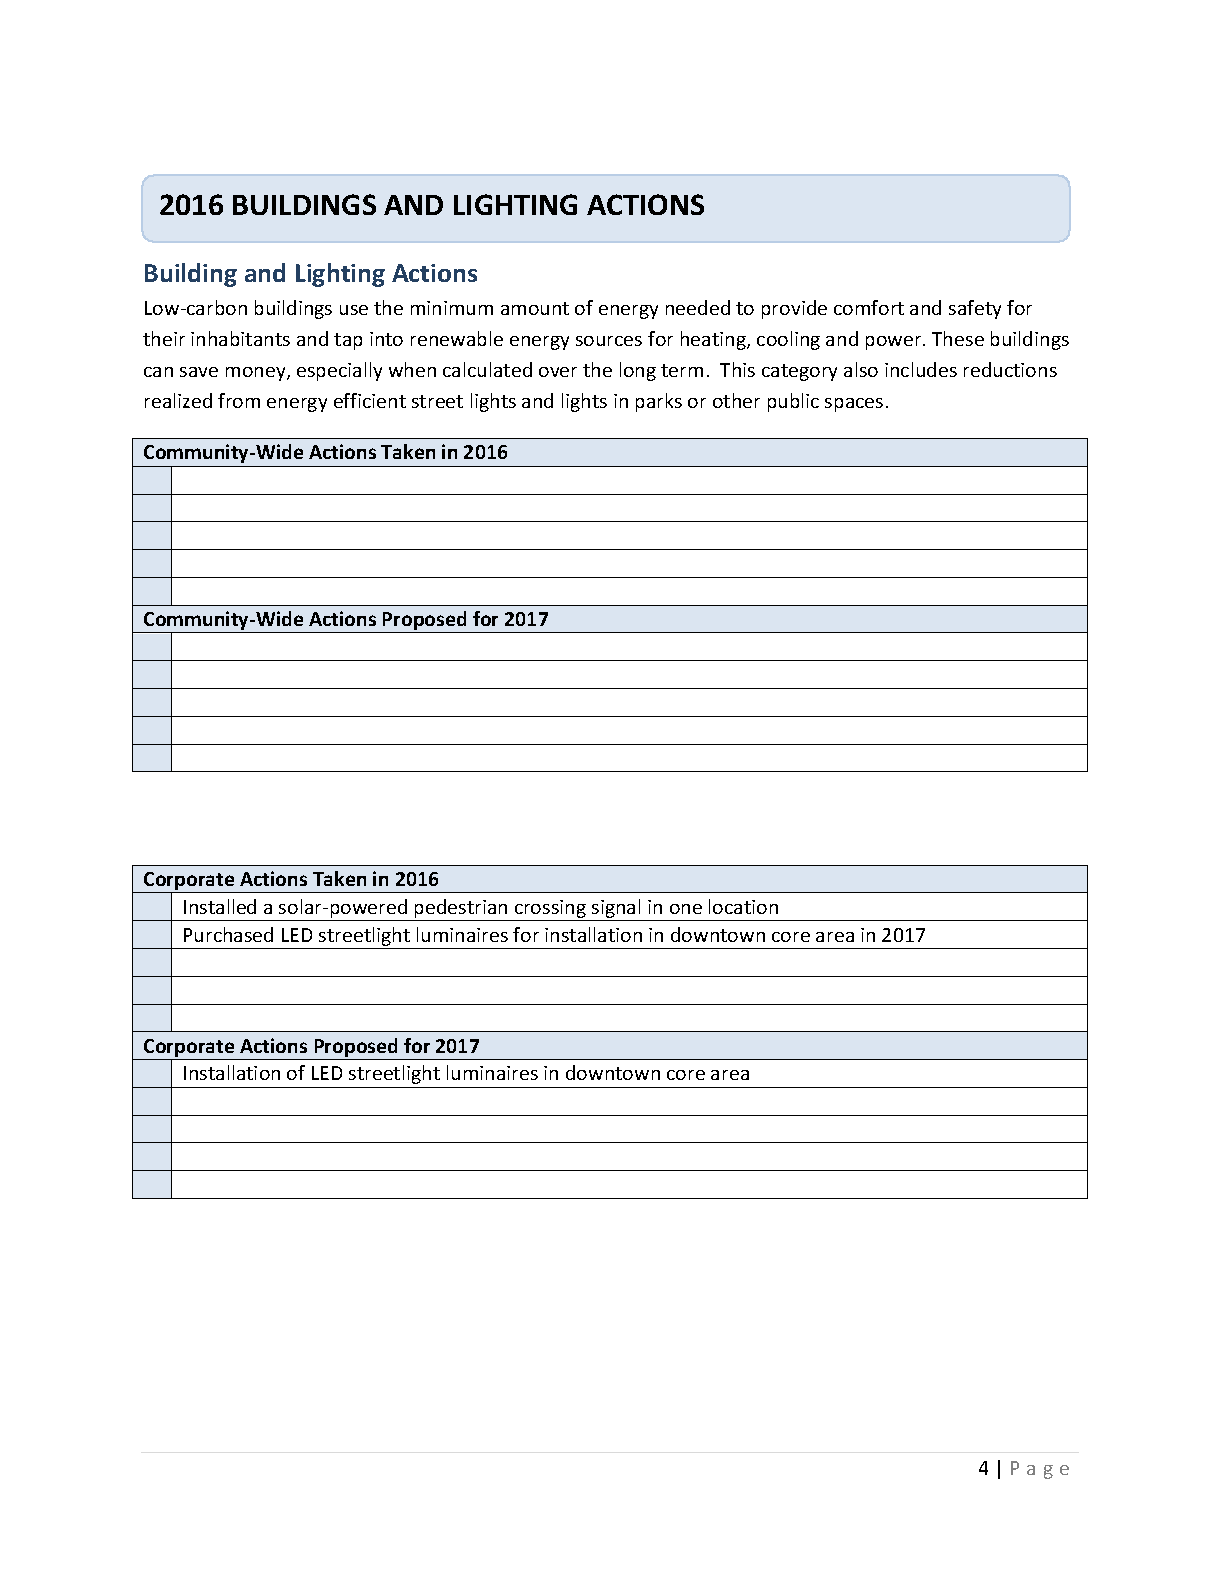  I want to click on spaces, so click(854, 405).
